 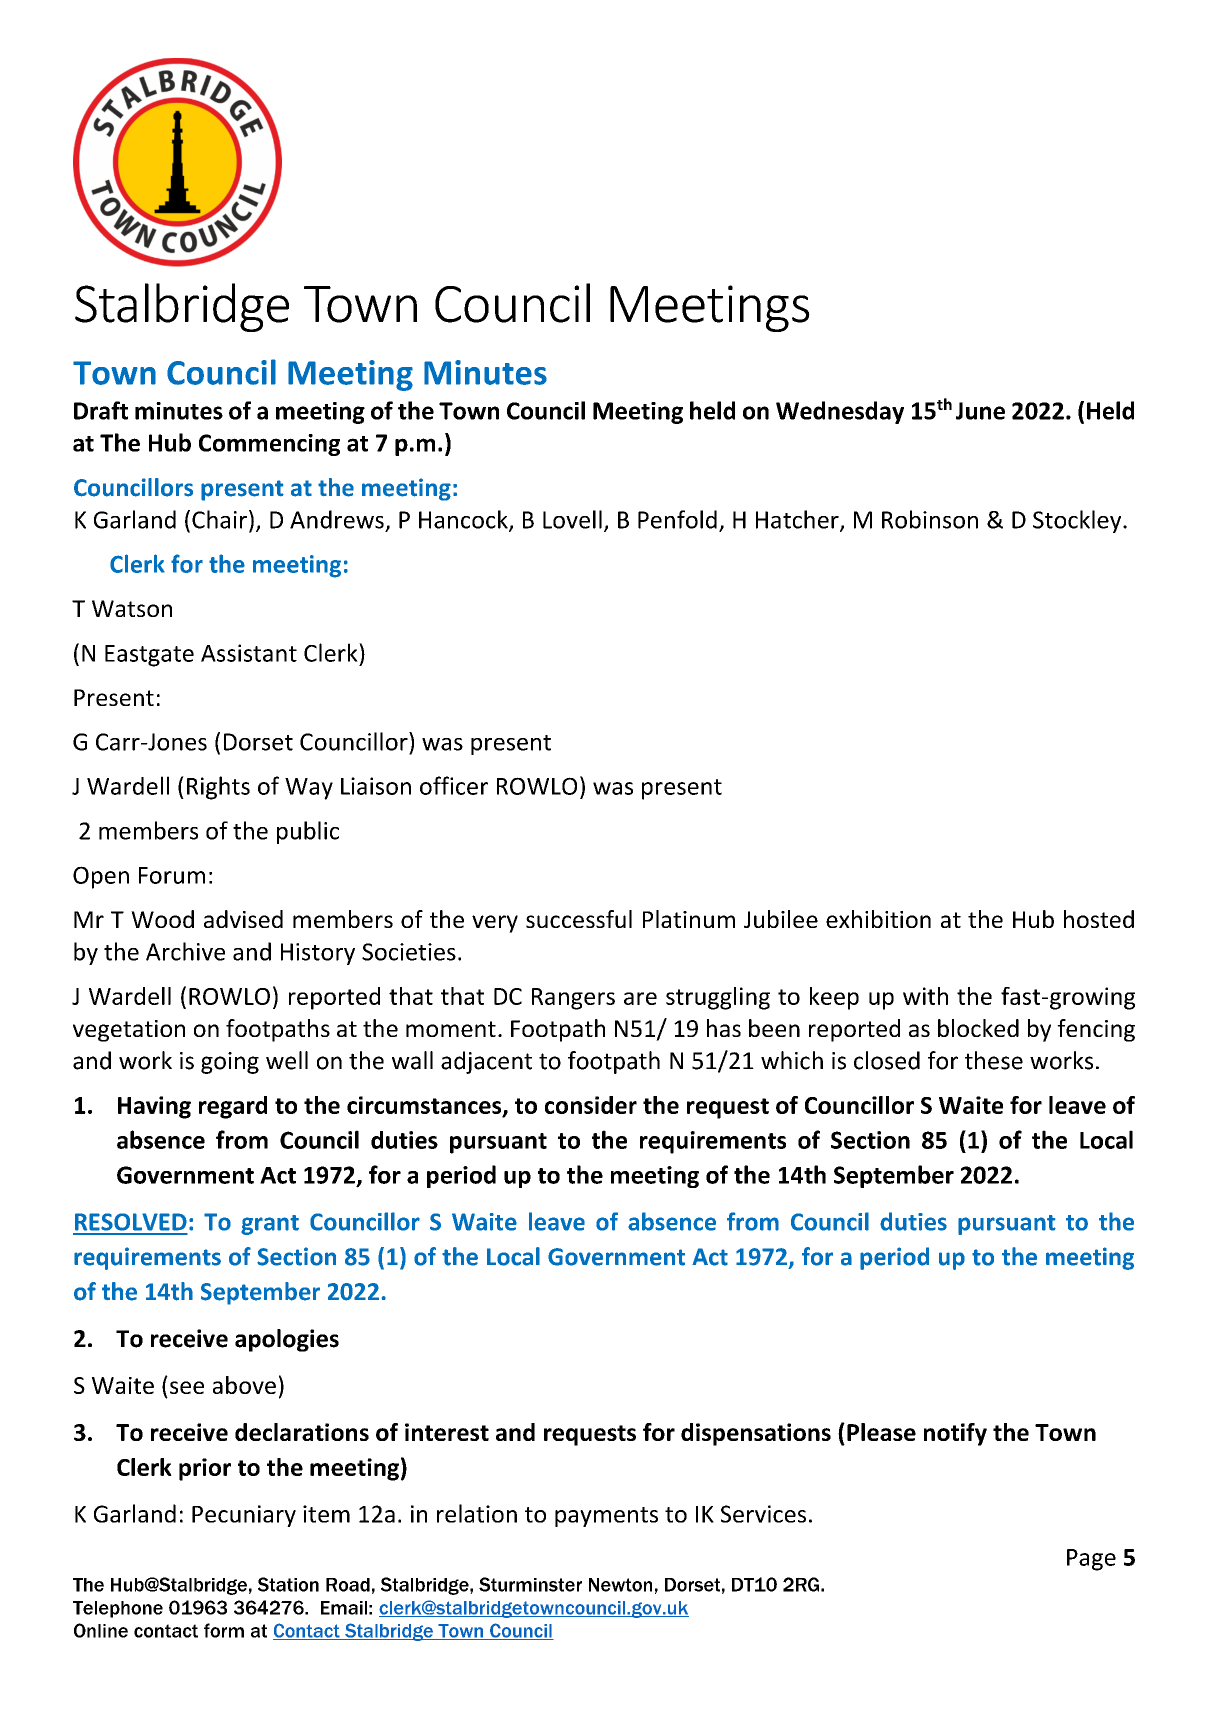 I want to click on Rangers, so click(x=573, y=999).
